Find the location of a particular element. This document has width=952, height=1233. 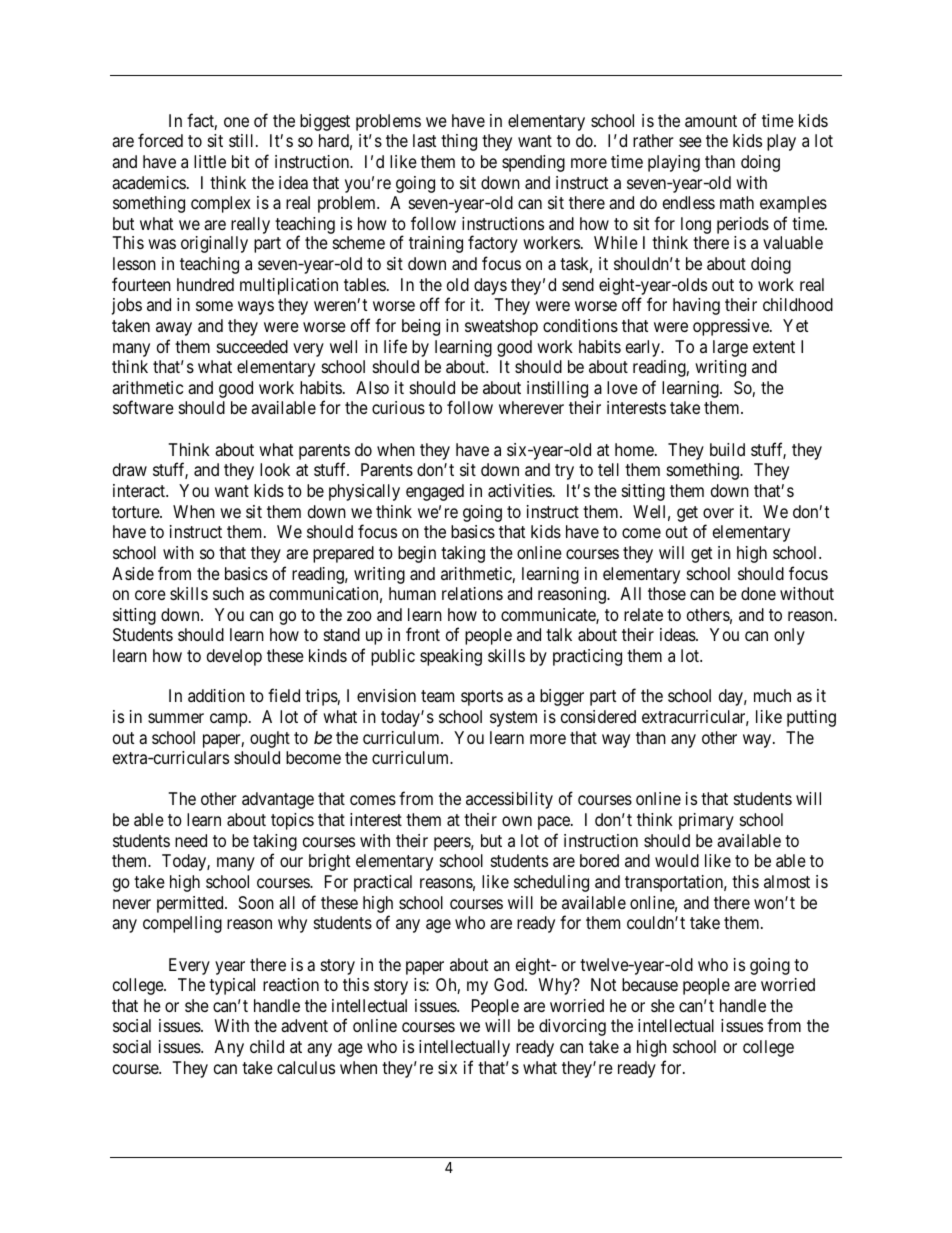

system is located at coordinates (513, 719).
